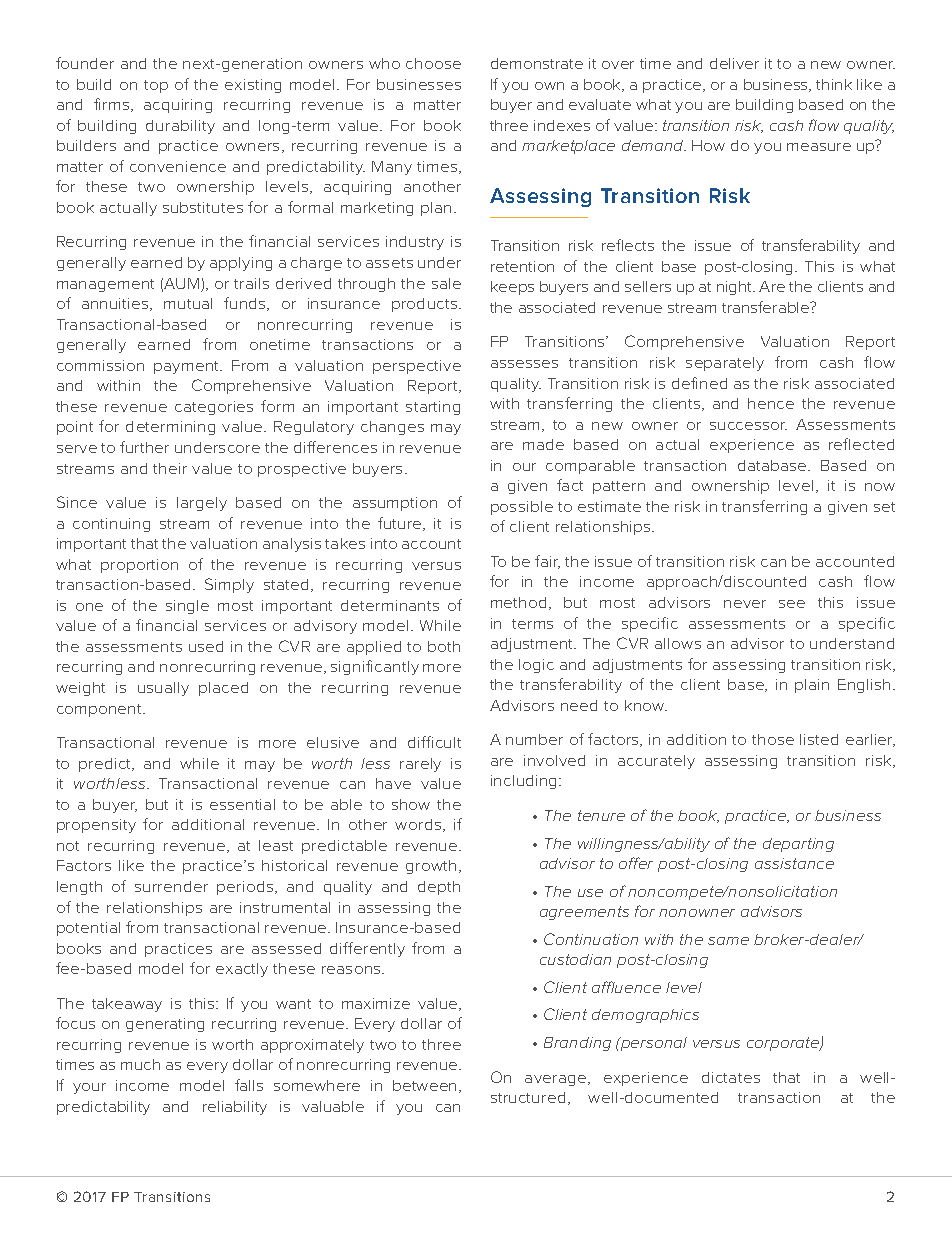 This screenshot has width=952, height=1233. I want to click on much, so click(140, 1064).
